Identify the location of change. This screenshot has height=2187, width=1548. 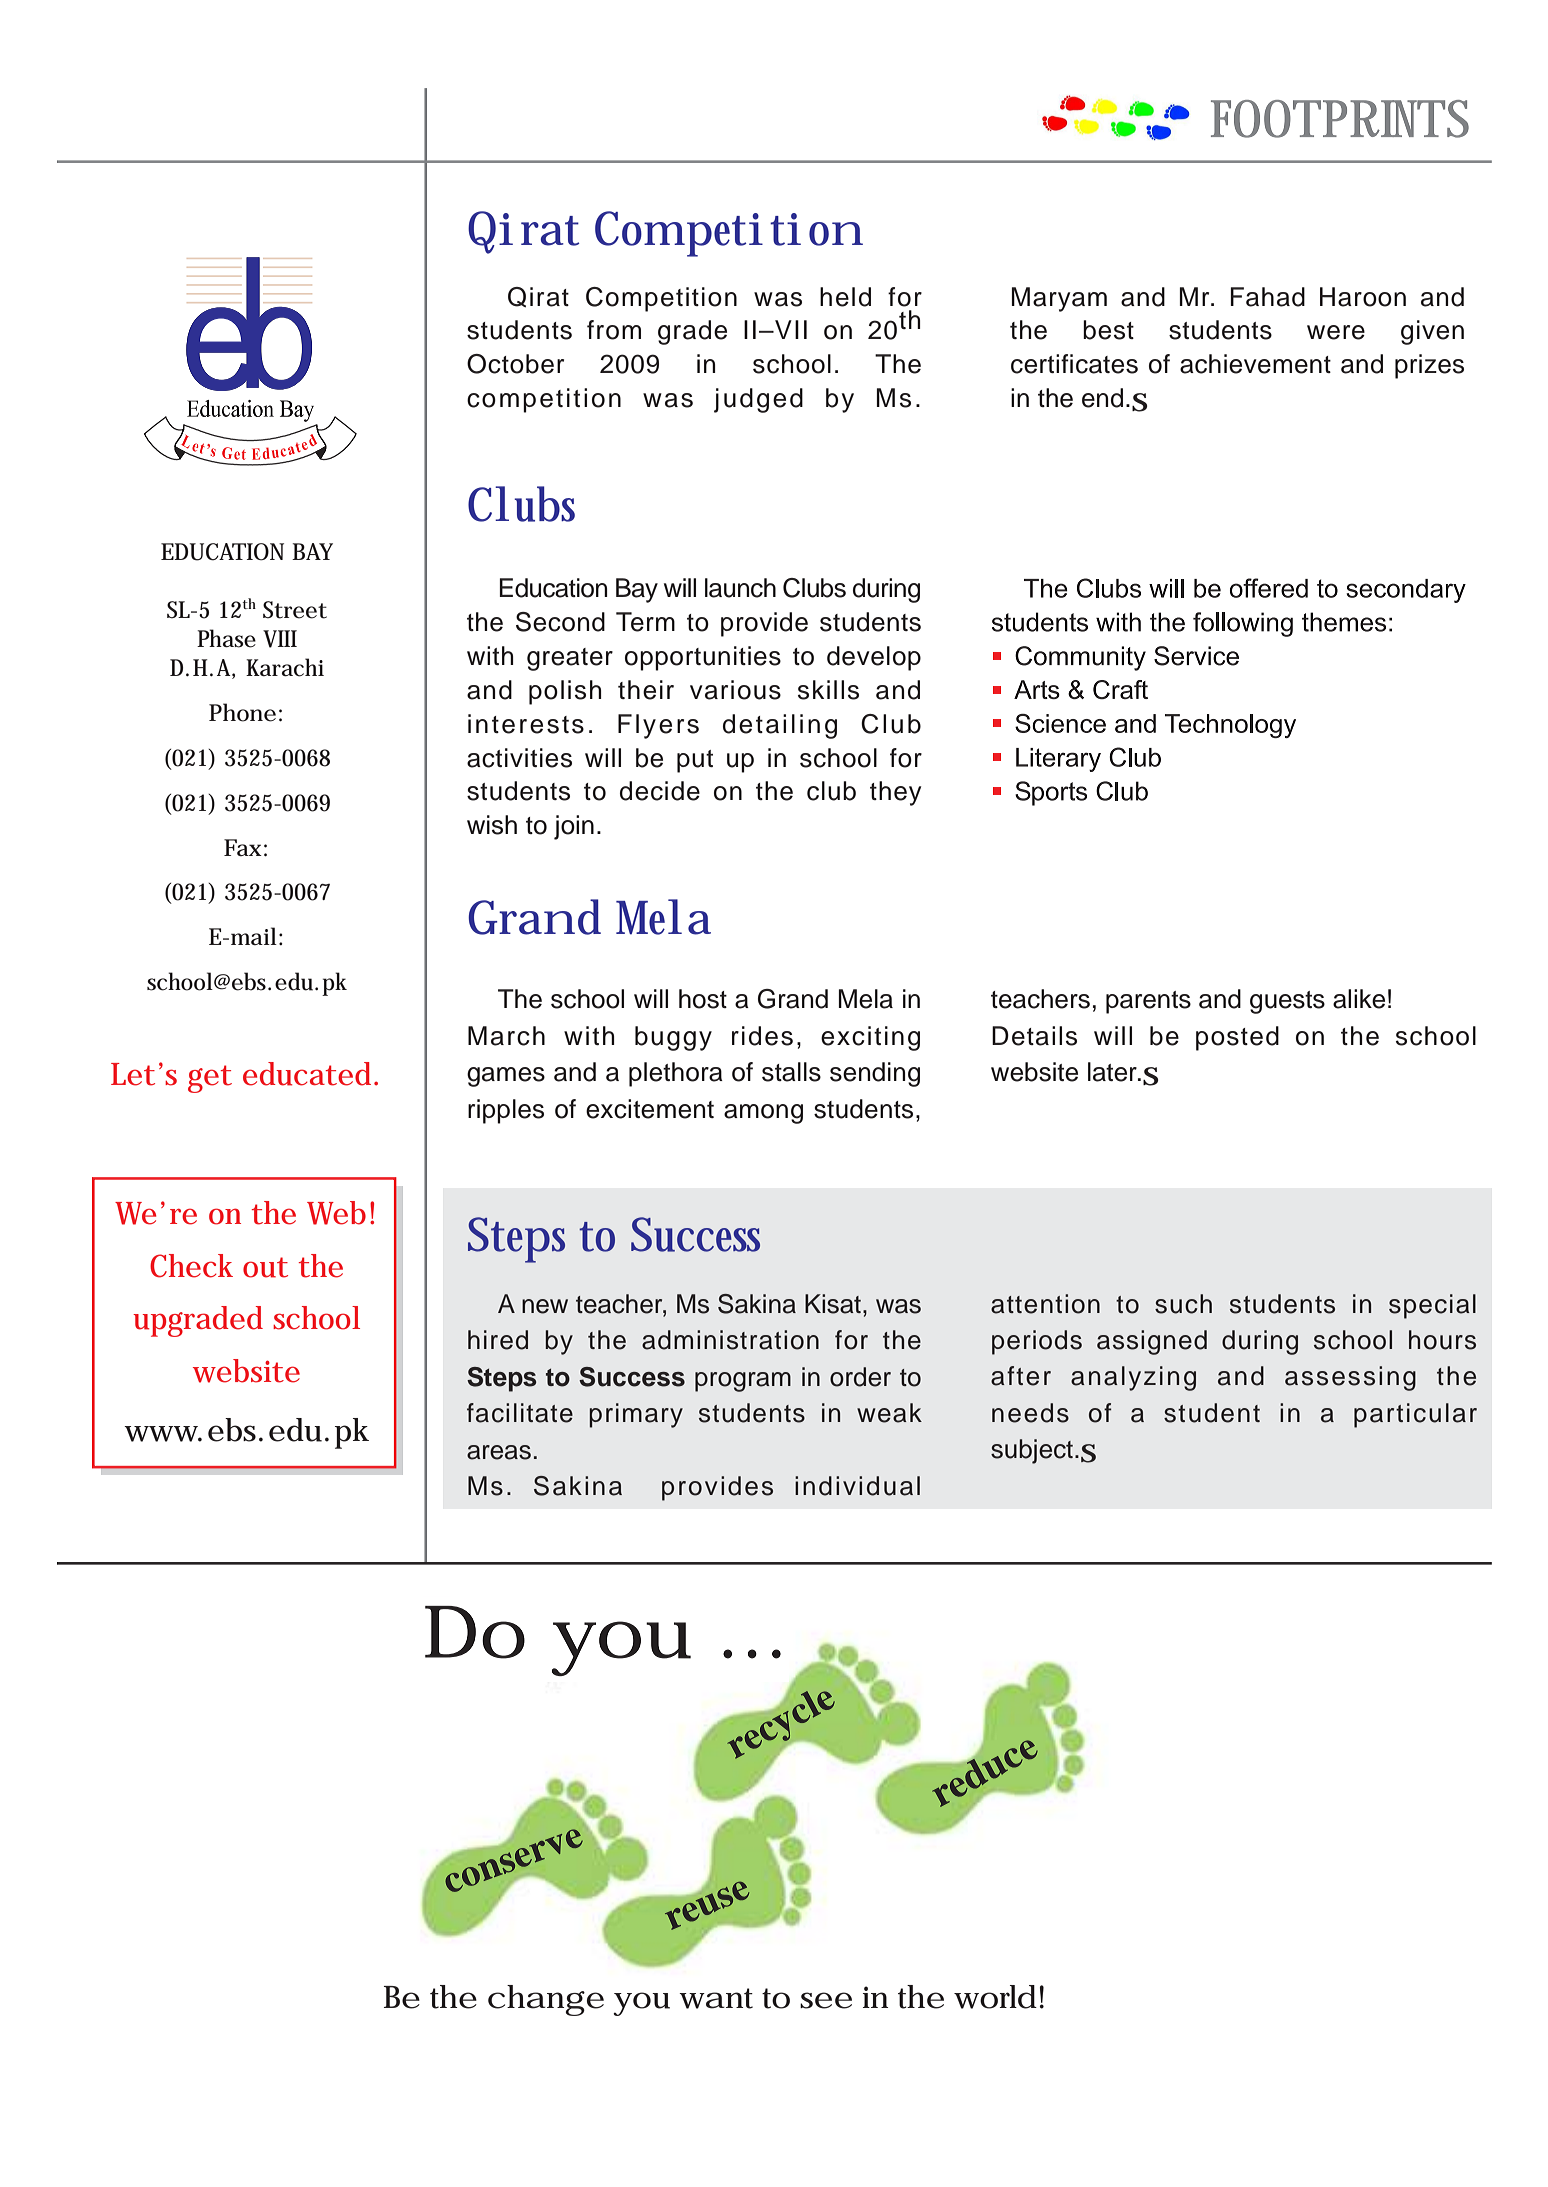
(546, 2000).
